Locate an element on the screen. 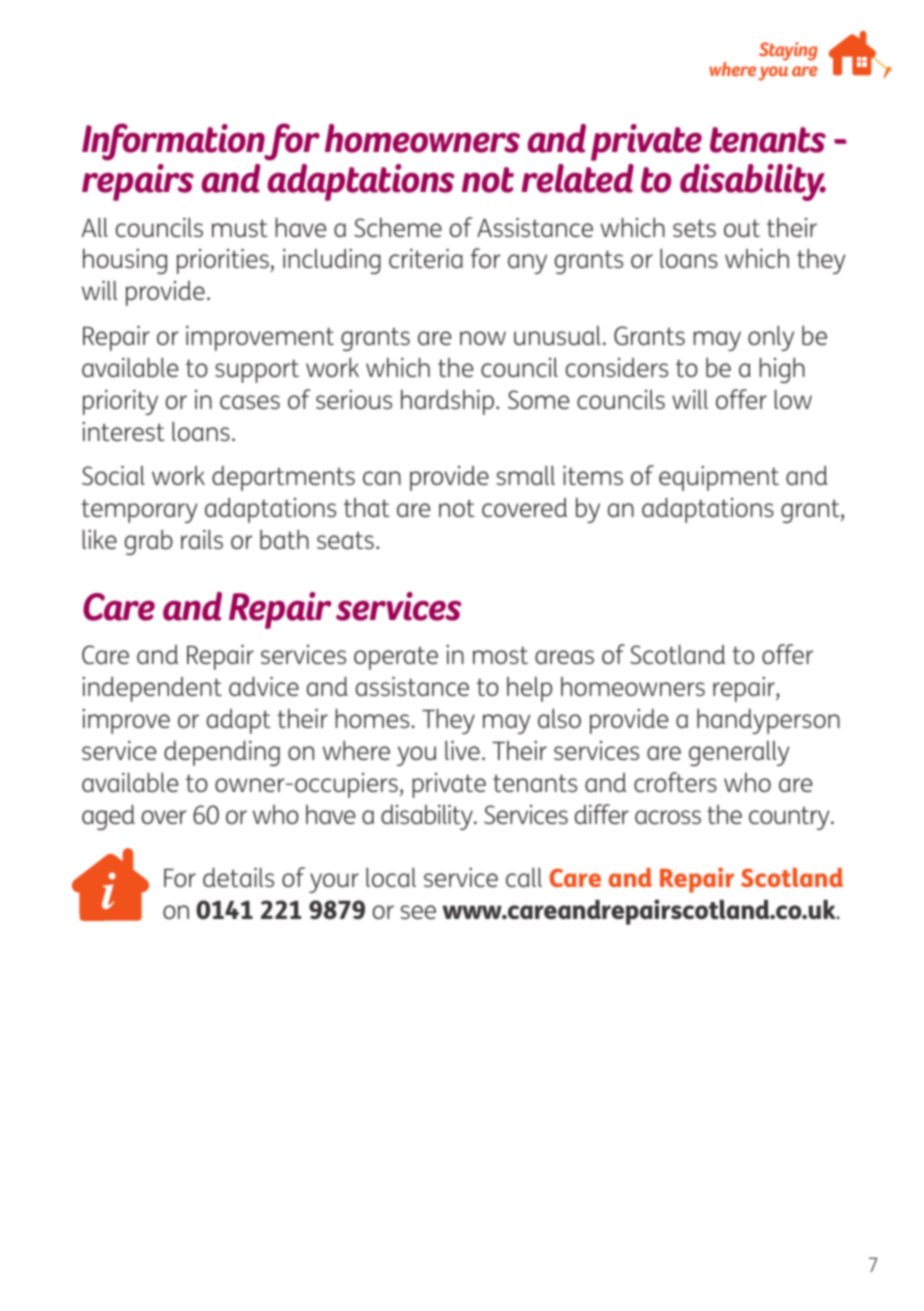 Image resolution: width=924 pixels, height=1311 pixels. operate is located at coordinates (396, 658).
